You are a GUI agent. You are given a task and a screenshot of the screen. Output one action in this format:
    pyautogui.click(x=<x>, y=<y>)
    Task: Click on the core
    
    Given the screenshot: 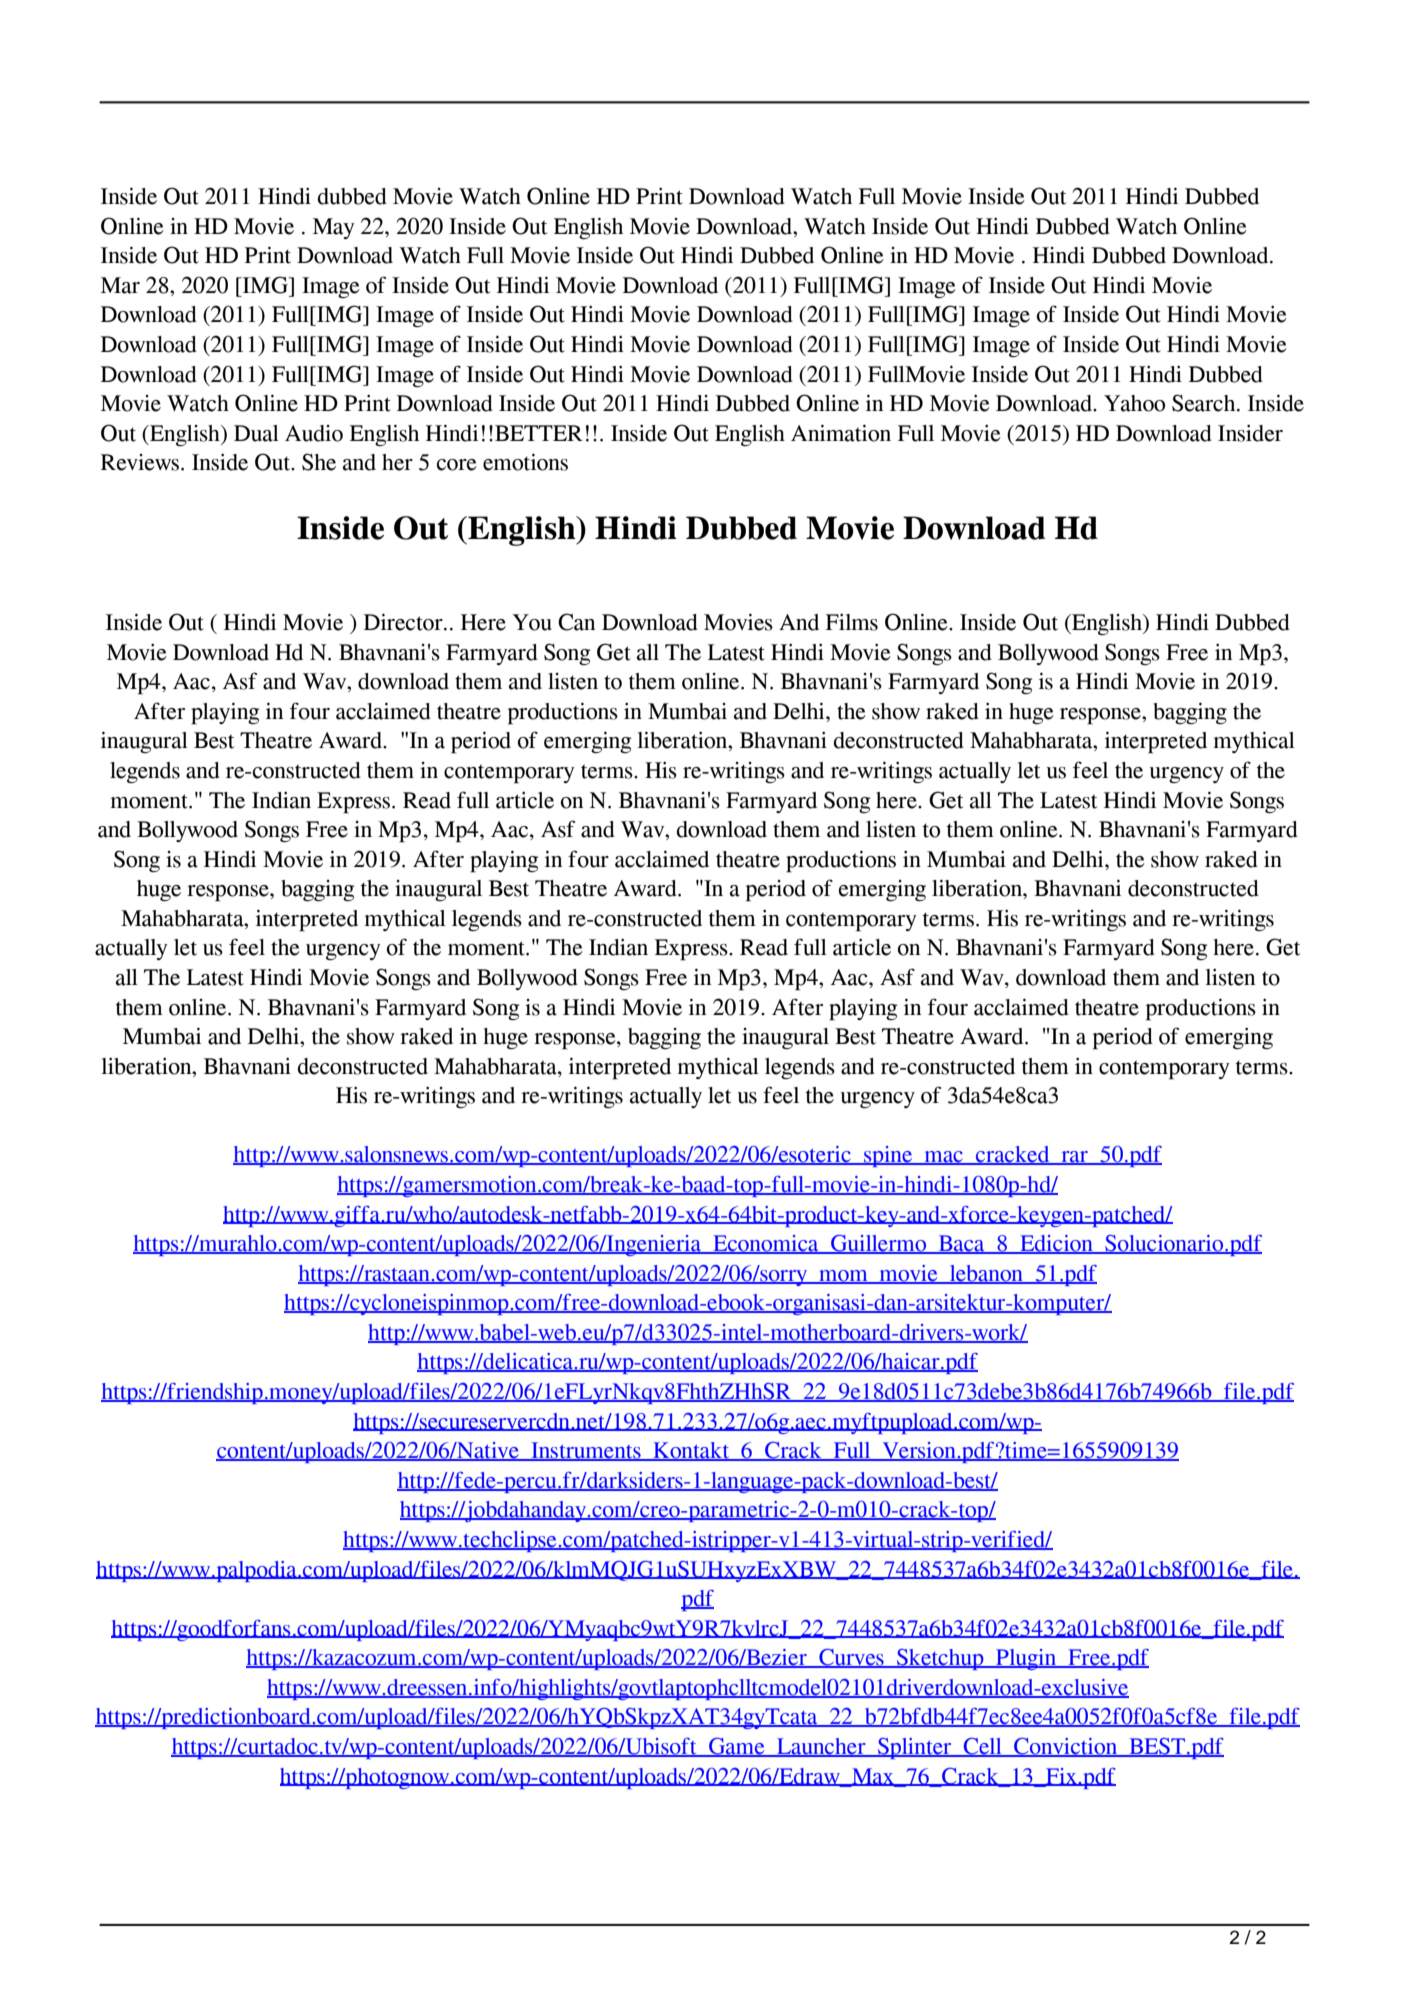 What is the action you would take?
    pyautogui.click(x=457, y=465)
